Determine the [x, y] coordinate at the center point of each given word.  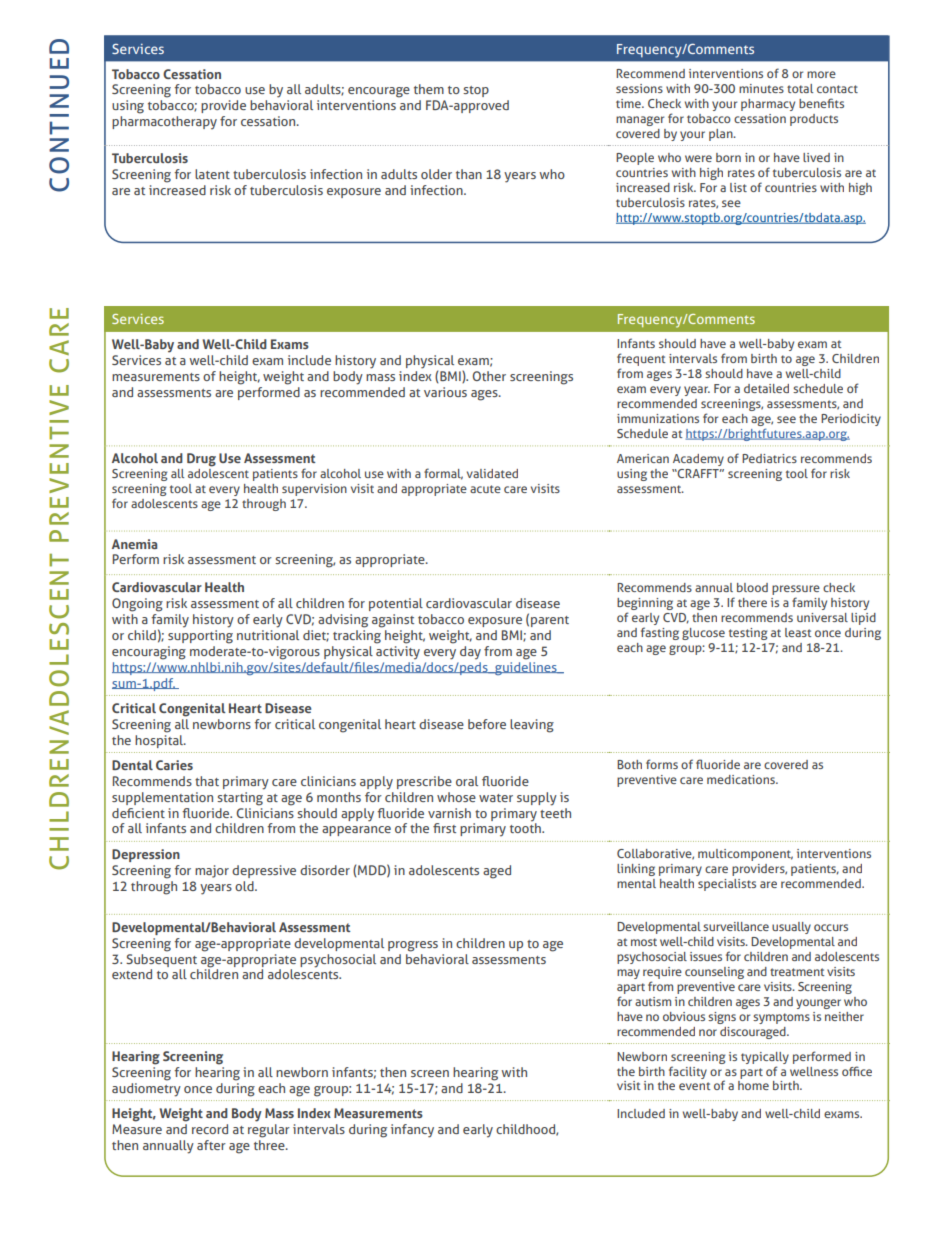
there [752, 602]
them [429, 89]
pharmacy [768, 105]
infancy [412, 1131]
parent [550, 621]
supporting [200, 637]
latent [212, 174]
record [210, 1129]
